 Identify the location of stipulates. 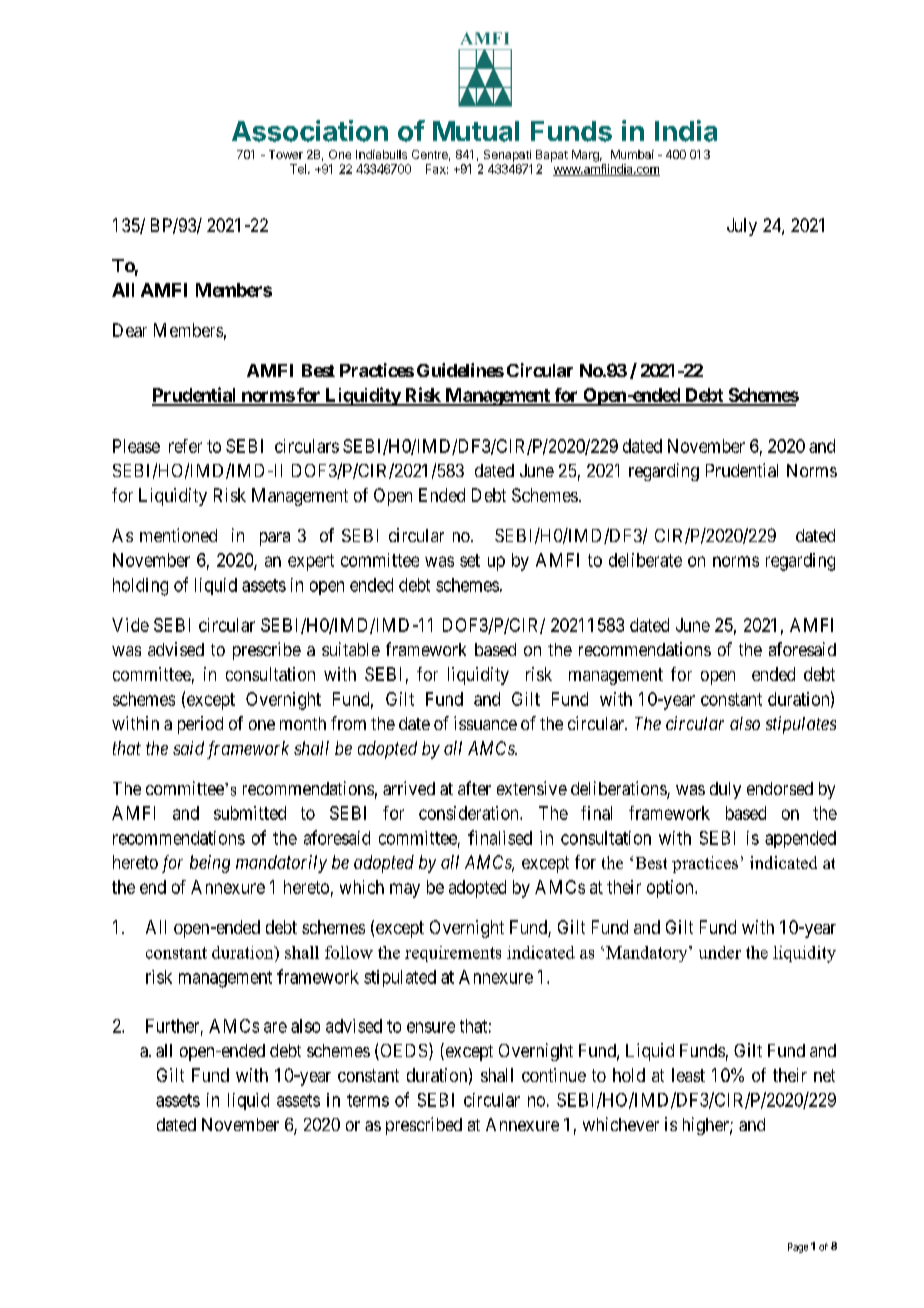
(801, 725).
